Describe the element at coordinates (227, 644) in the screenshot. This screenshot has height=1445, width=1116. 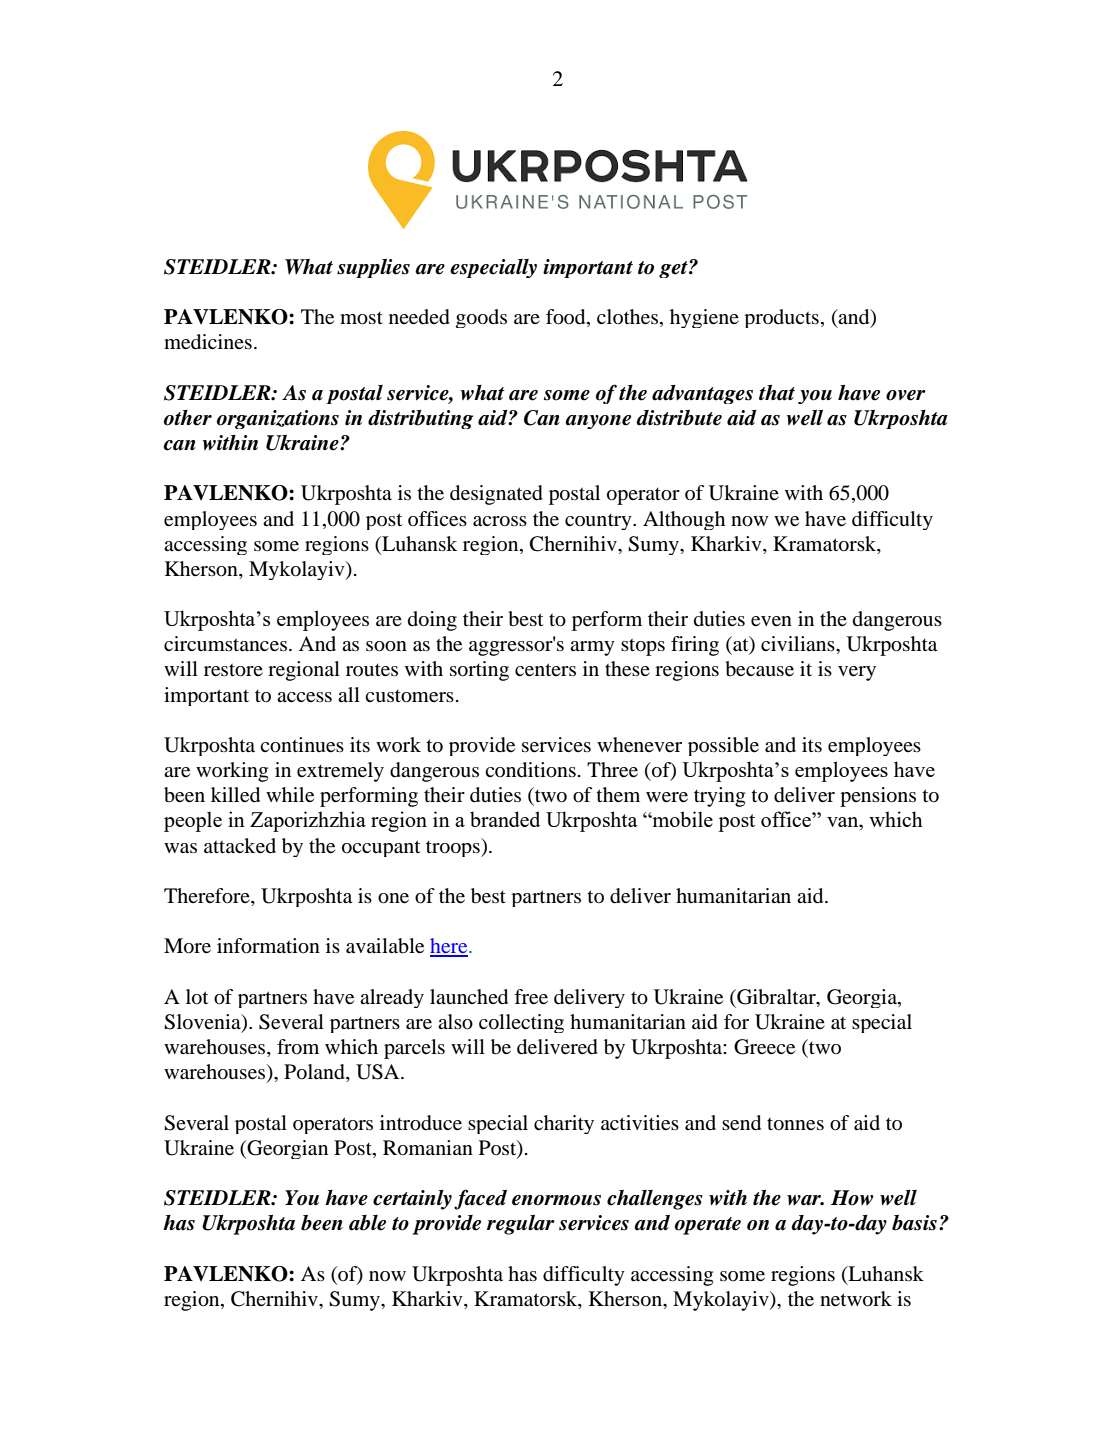
I see `circumstances` at that location.
